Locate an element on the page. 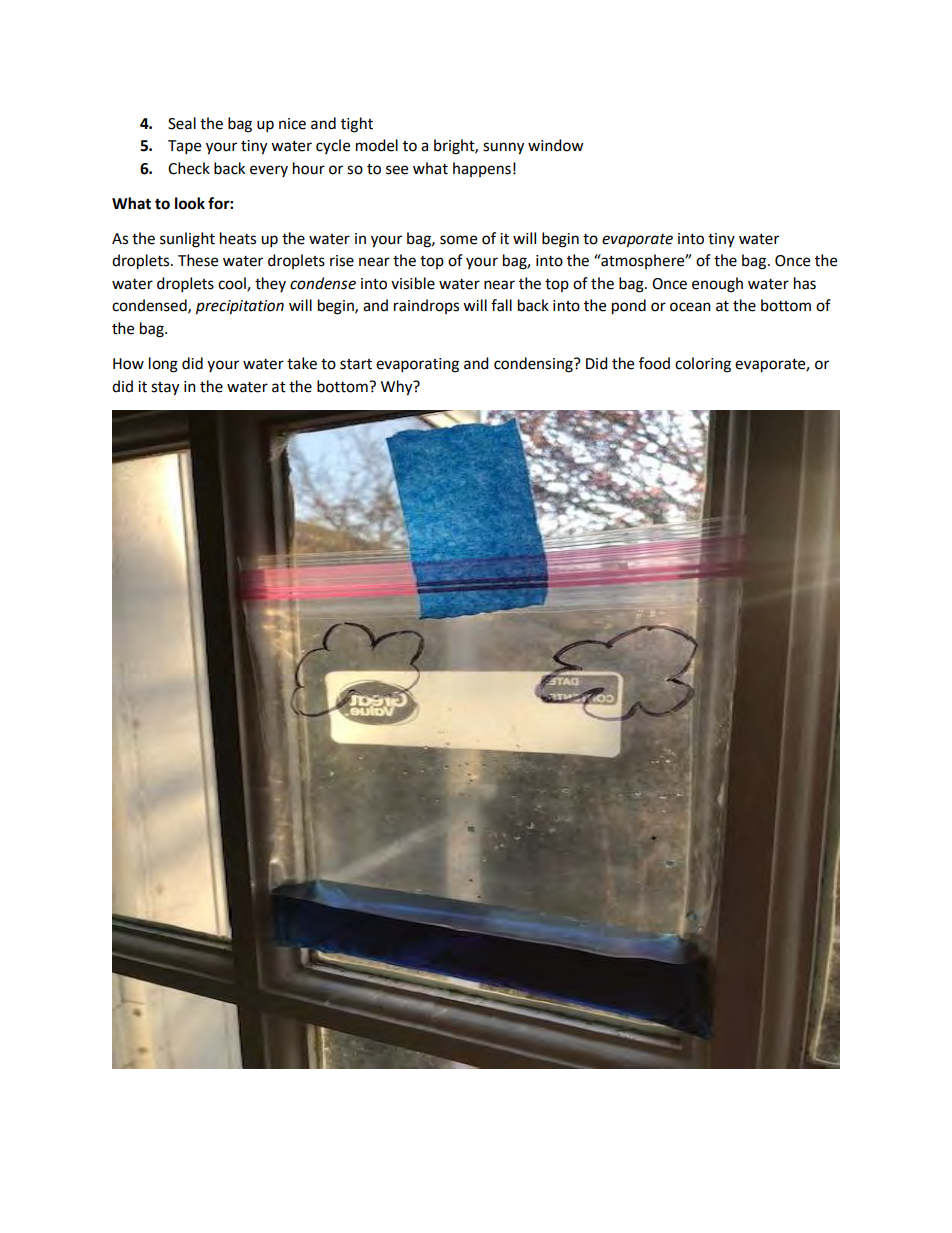 The width and height of the document is (952, 1233). happens is located at coordinates (482, 169).
